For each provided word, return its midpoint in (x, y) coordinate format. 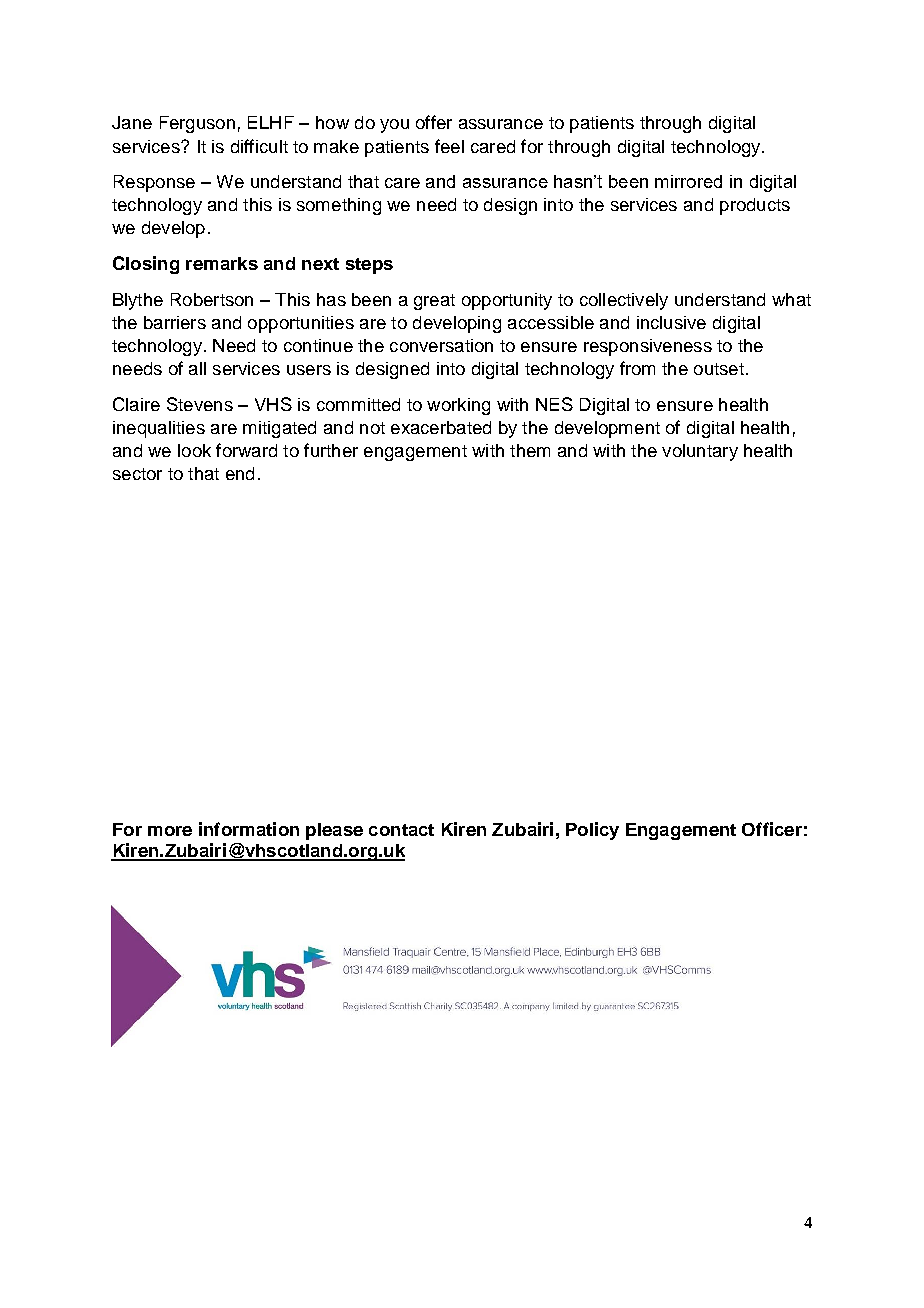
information (249, 829)
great (434, 302)
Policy (592, 831)
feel (449, 146)
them (530, 450)
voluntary (700, 452)
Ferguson (197, 124)
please (334, 831)
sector (137, 474)
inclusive (671, 322)
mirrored (688, 181)
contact (401, 830)
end (240, 473)
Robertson (212, 299)
